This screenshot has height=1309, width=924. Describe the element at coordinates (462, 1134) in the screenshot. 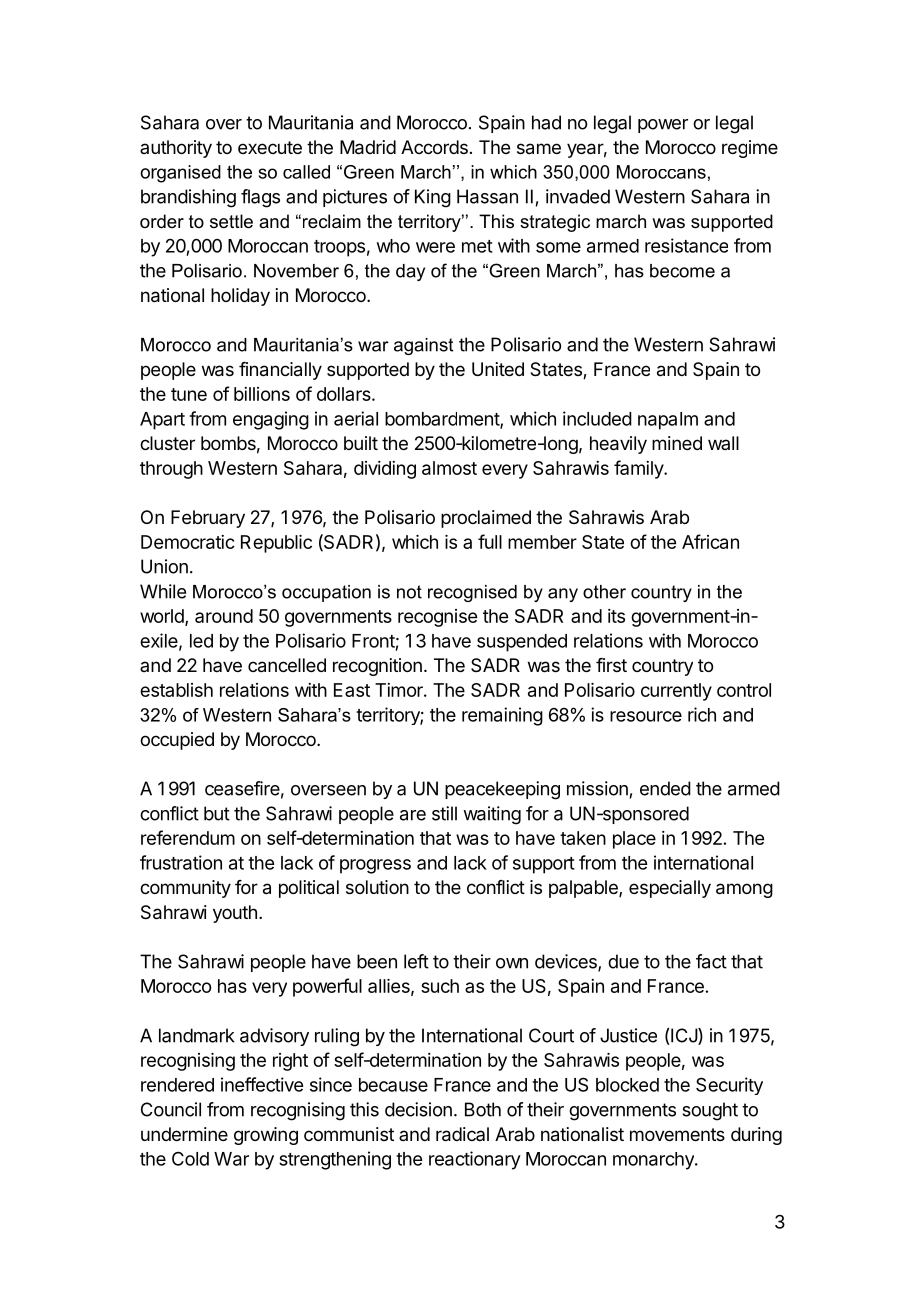

I see `radical` at that location.
